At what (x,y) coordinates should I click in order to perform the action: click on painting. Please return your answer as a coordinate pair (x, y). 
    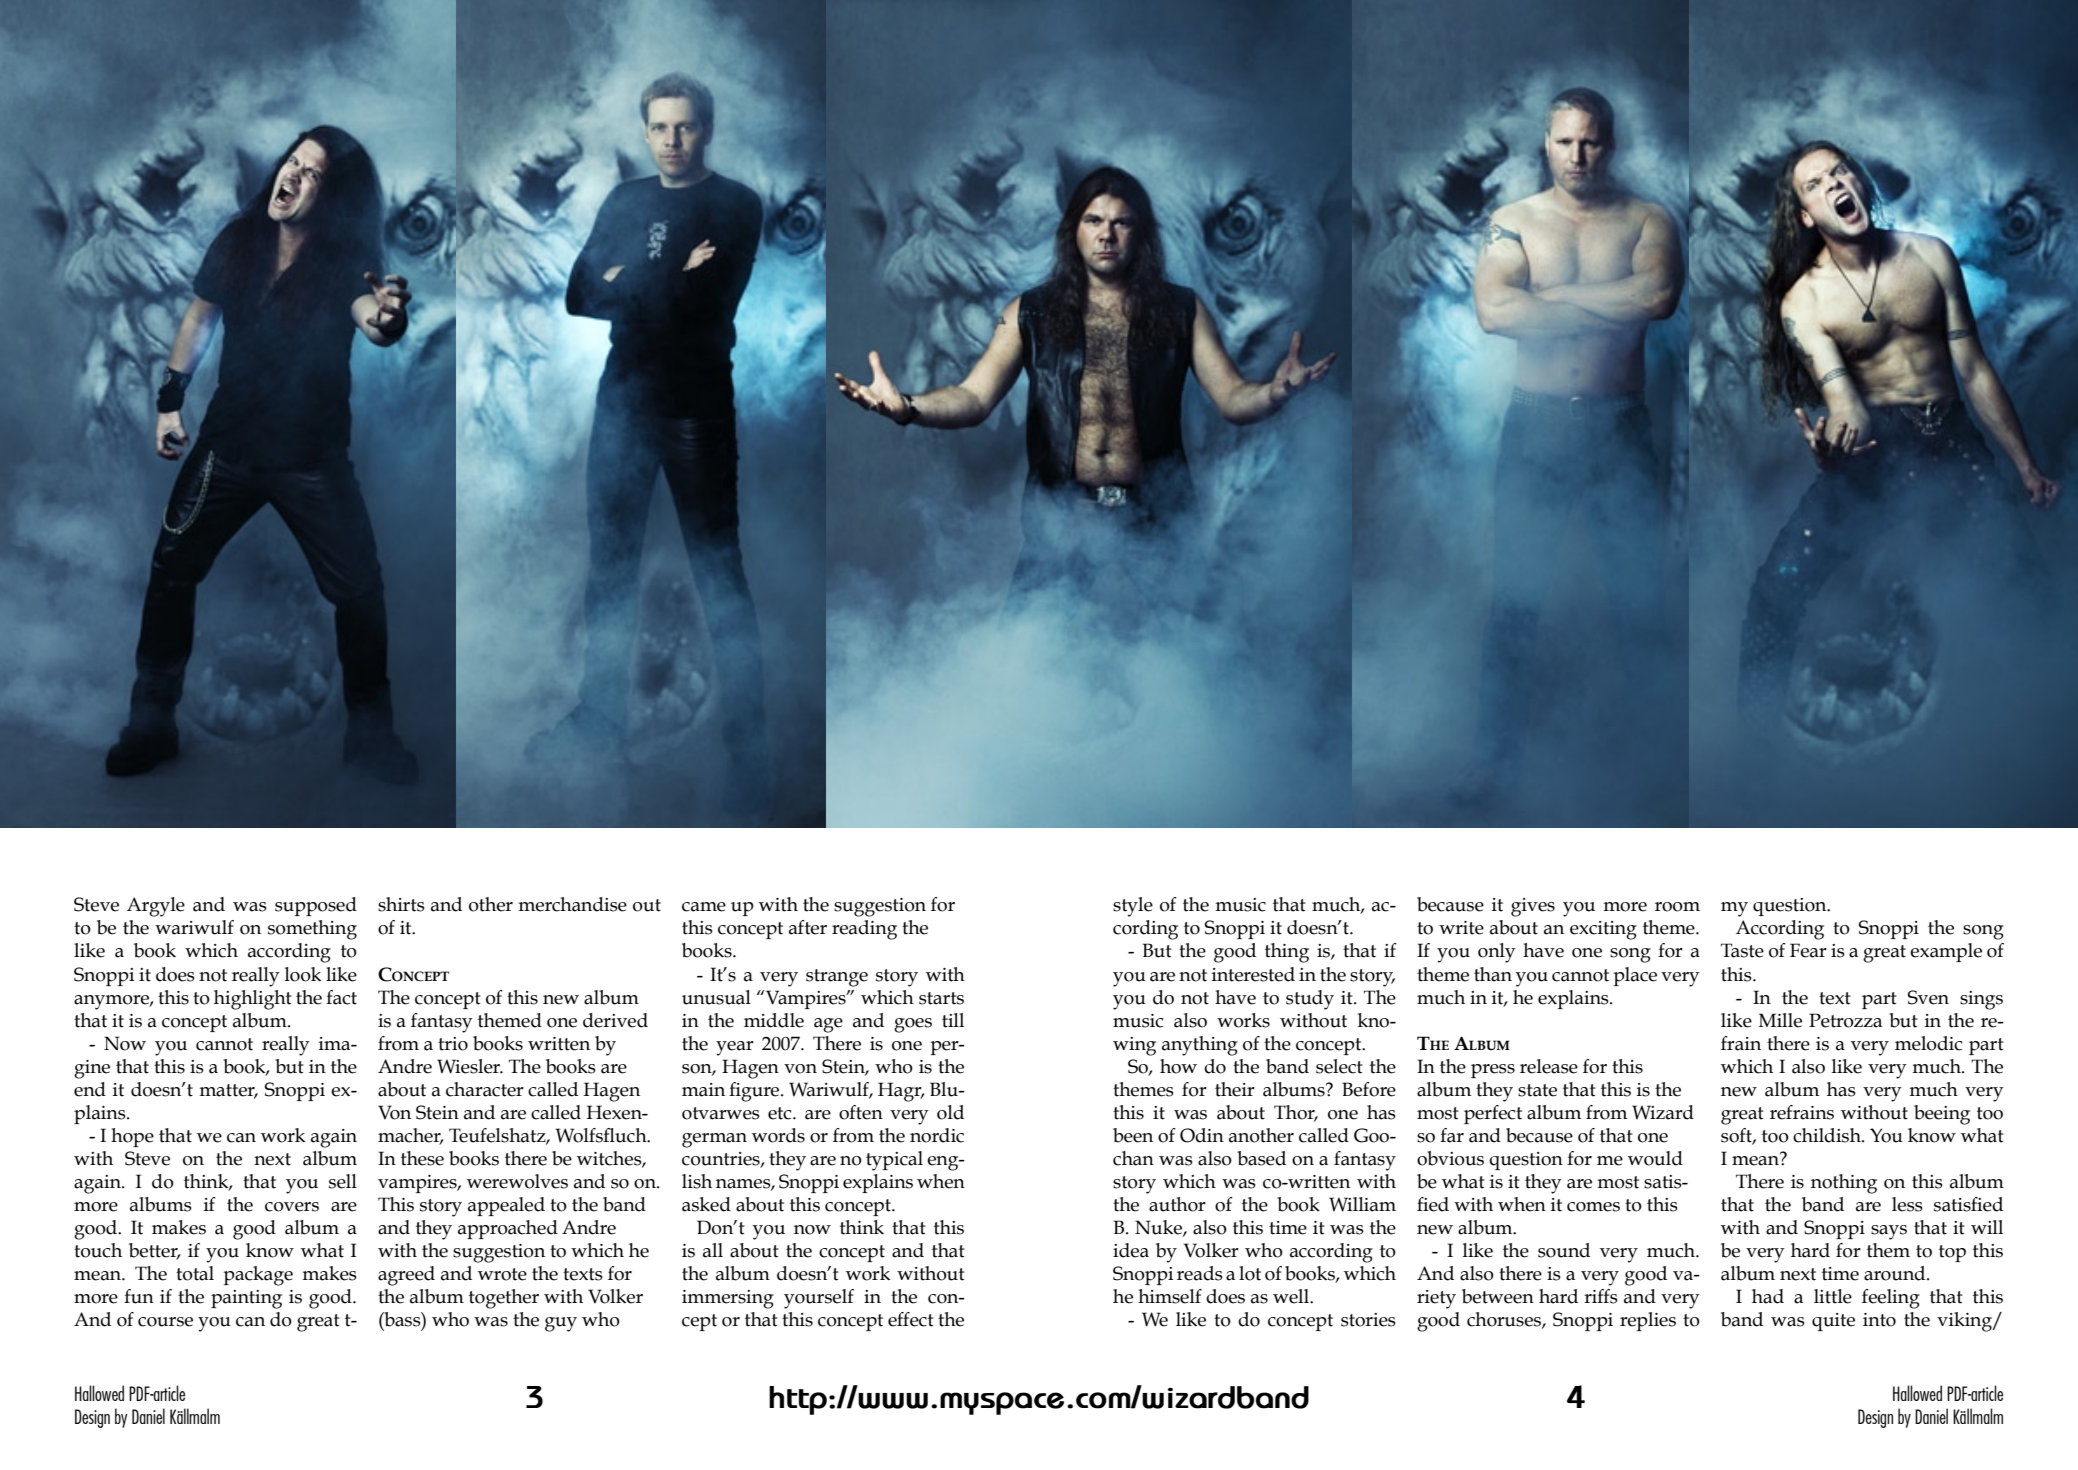
    Looking at the image, I should click on (246, 1299).
